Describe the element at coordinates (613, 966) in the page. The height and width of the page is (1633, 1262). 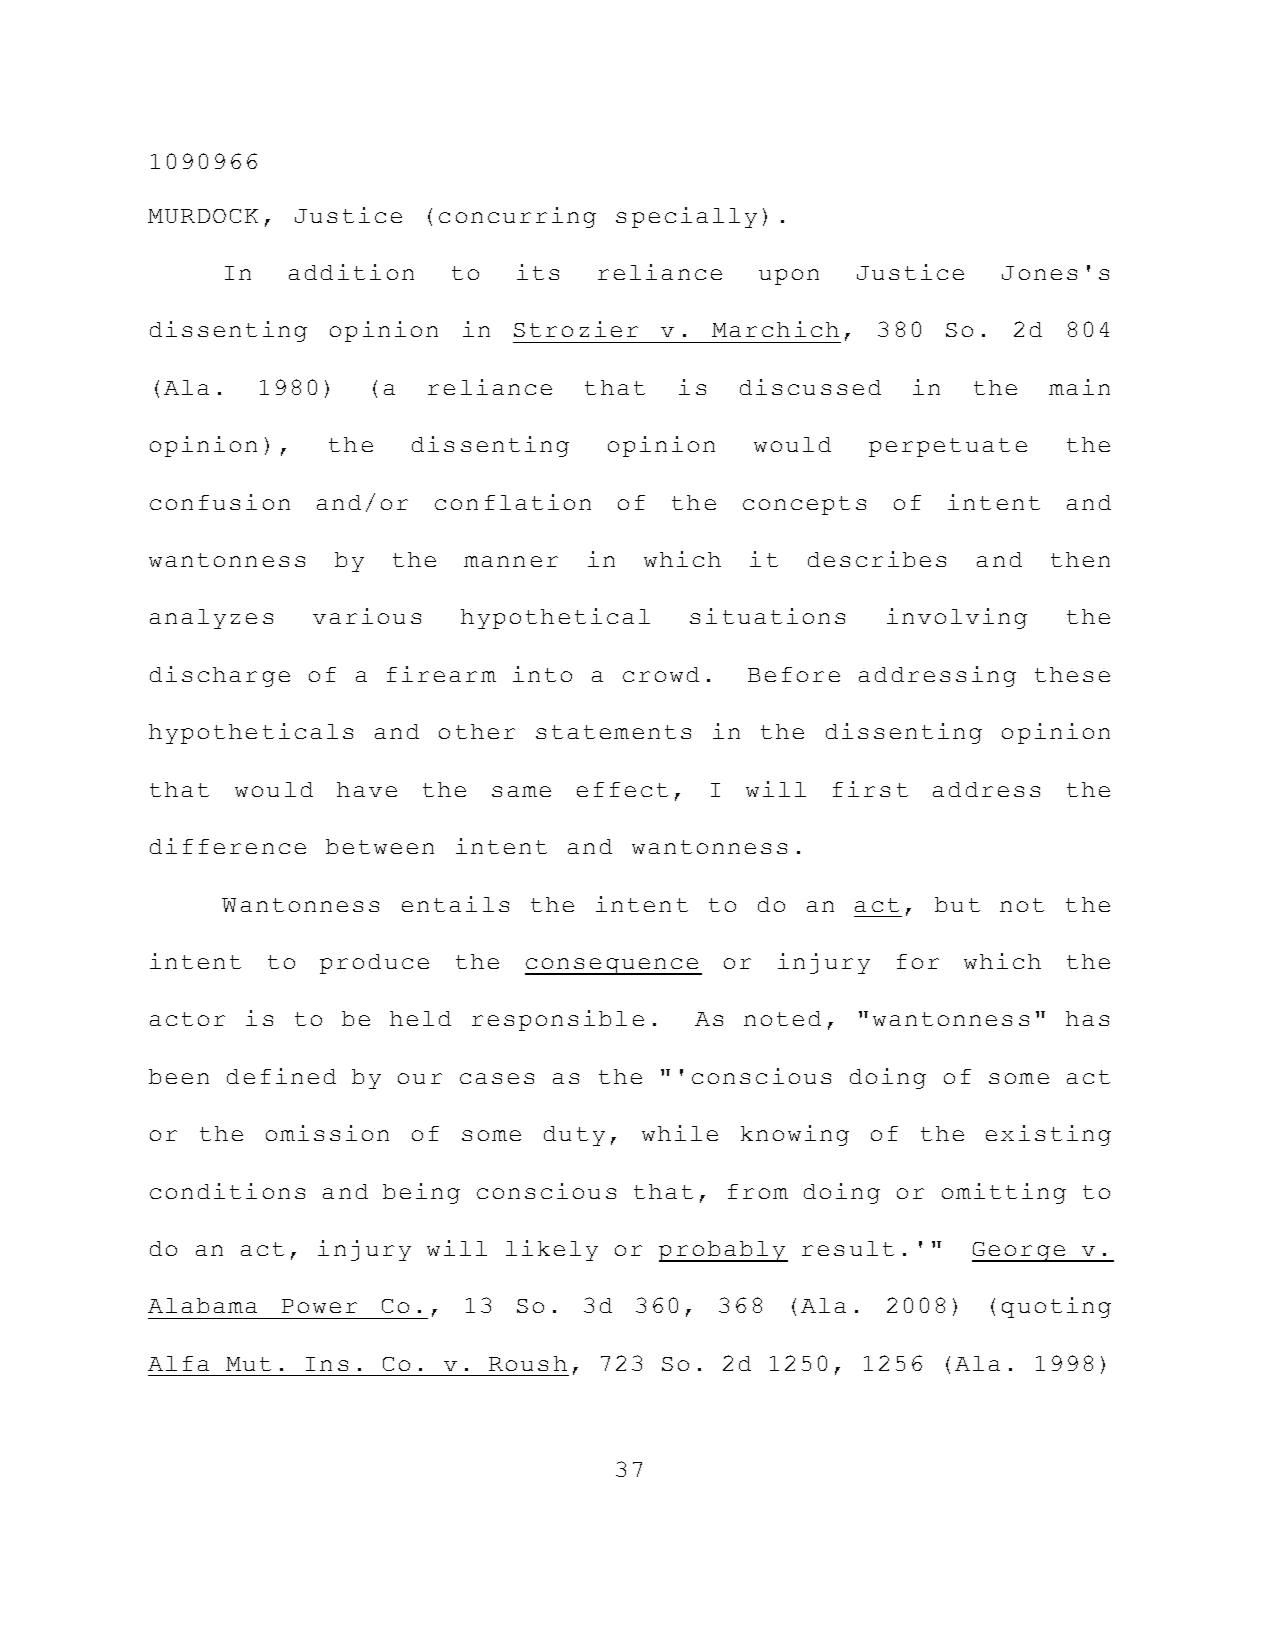
I see `consequence` at that location.
